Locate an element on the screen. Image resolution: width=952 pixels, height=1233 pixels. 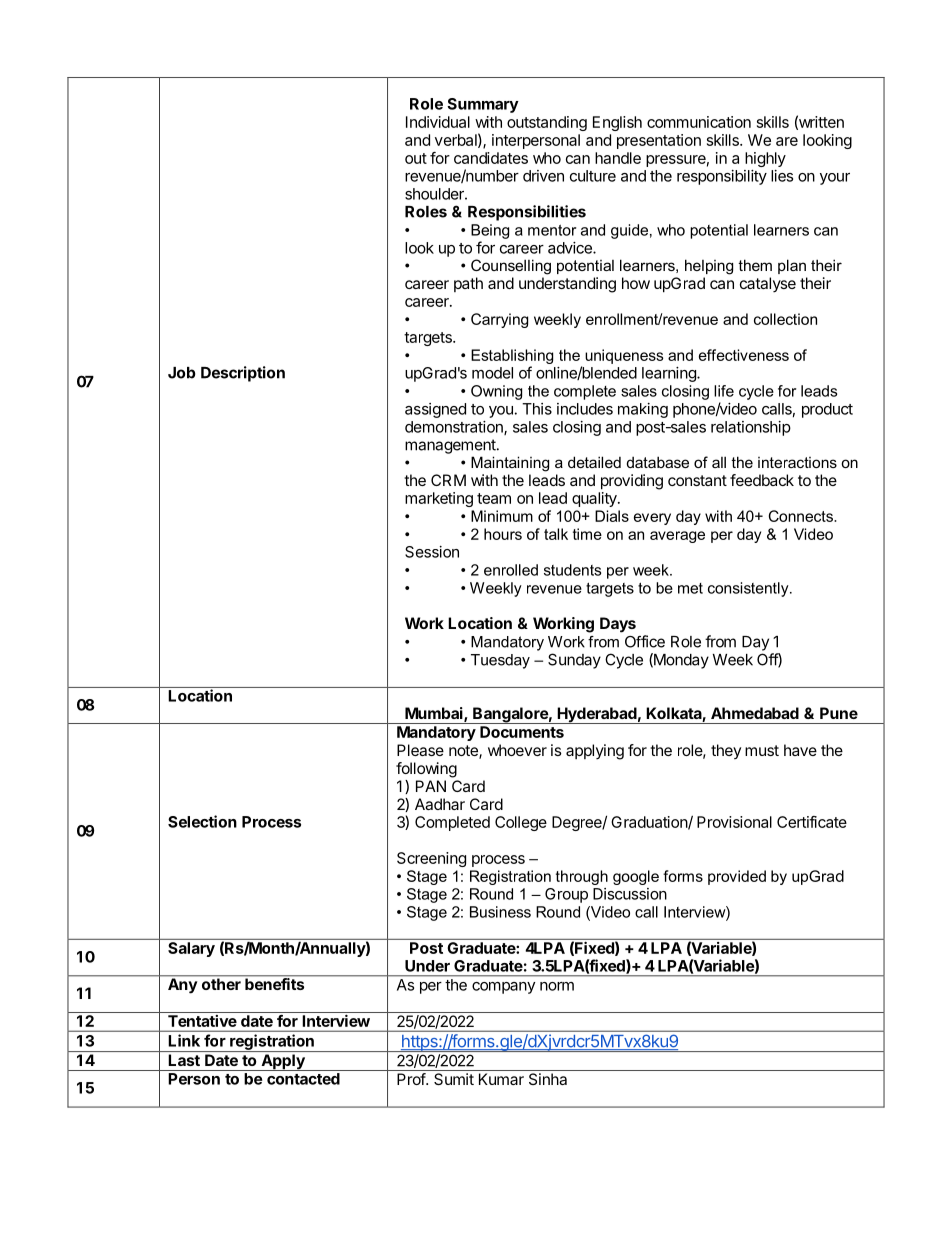
Individual is located at coordinates (438, 122).
